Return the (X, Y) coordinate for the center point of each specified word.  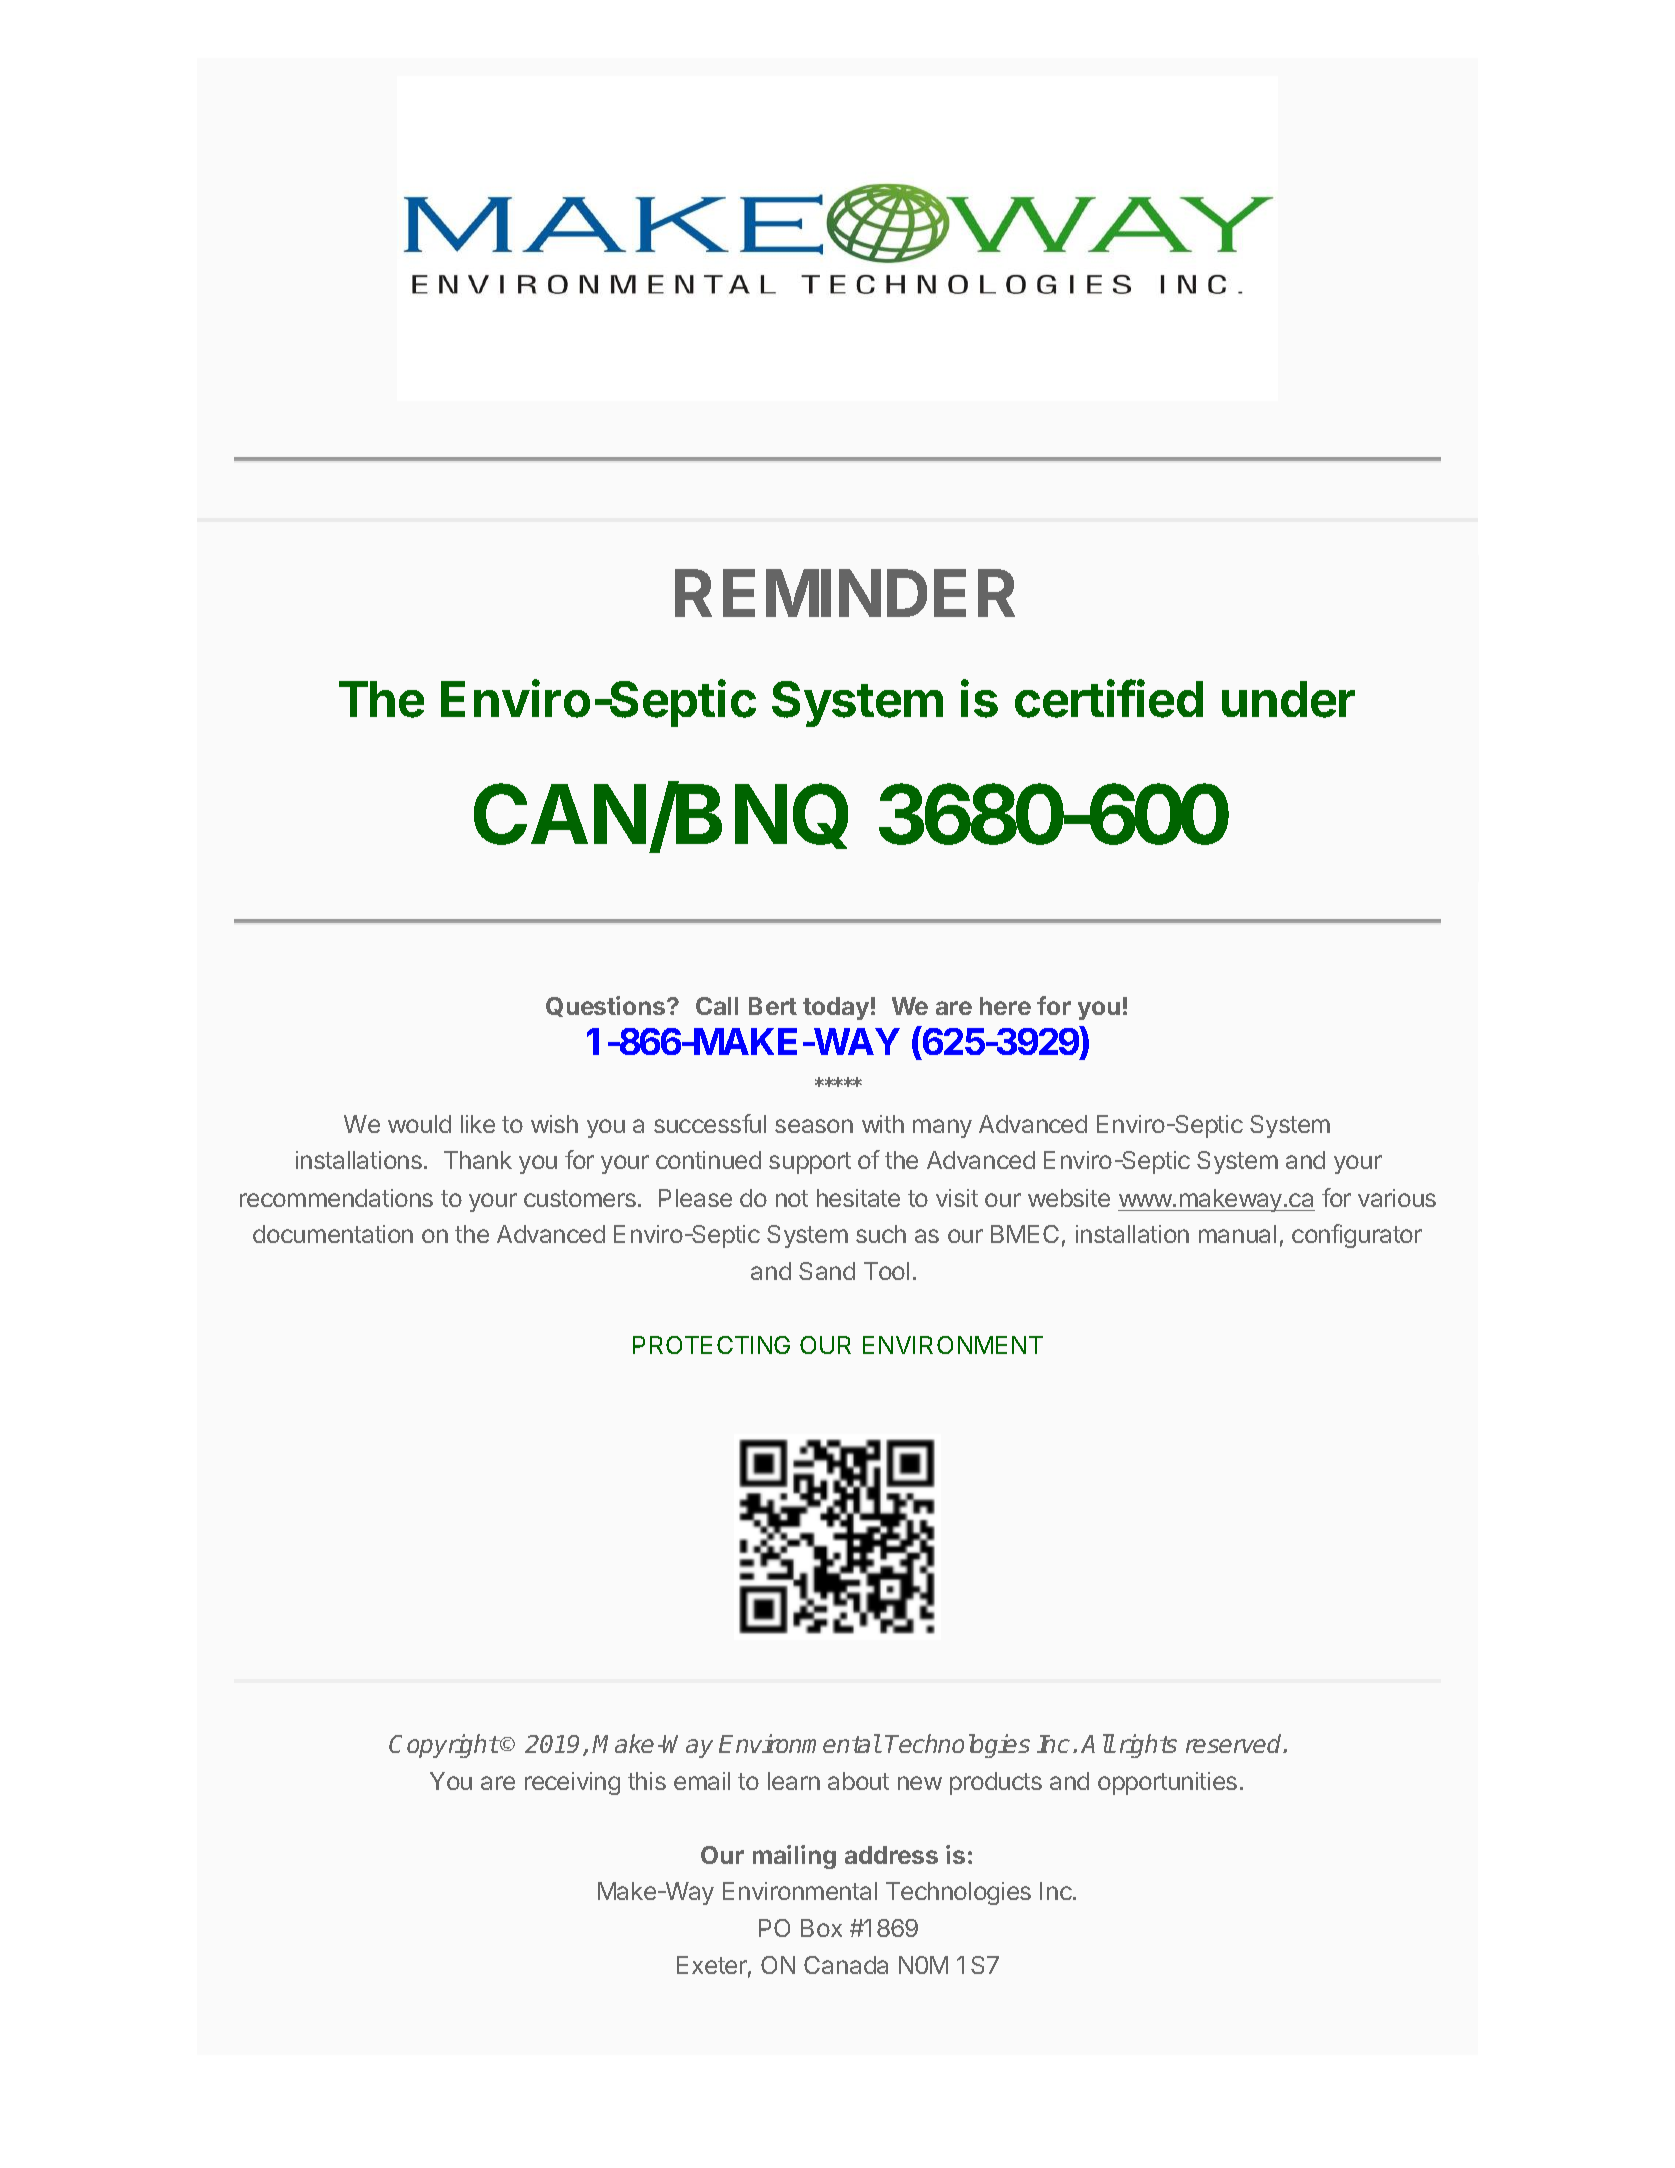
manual (1237, 1234)
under (1288, 699)
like (478, 1124)
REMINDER (845, 593)
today (836, 1008)
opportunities (1167, 1783)
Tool (886, 1271)
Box (821, 1928)
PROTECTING (711, 1345)
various (1397, 1198)
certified (1109, 698)
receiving (572, 1783)
